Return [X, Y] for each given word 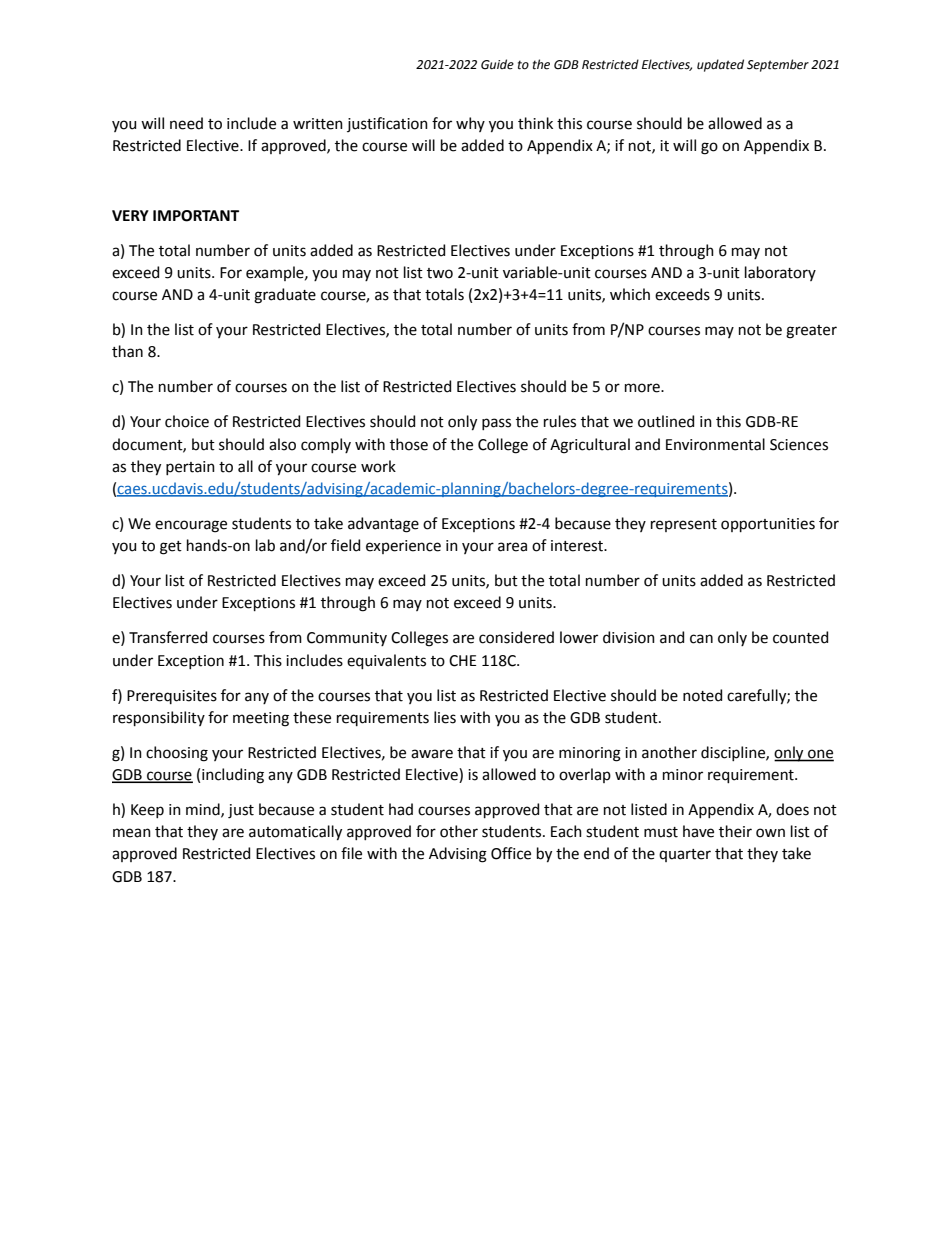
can [701, 639]
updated [720, 65]
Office [511, 853]
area [512, 547]
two [440, 273]
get [171, 548]
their [735, 831]
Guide [497, 64]
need [186, 123]
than [127, 351]
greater [811, 332]
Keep [147, 811]
